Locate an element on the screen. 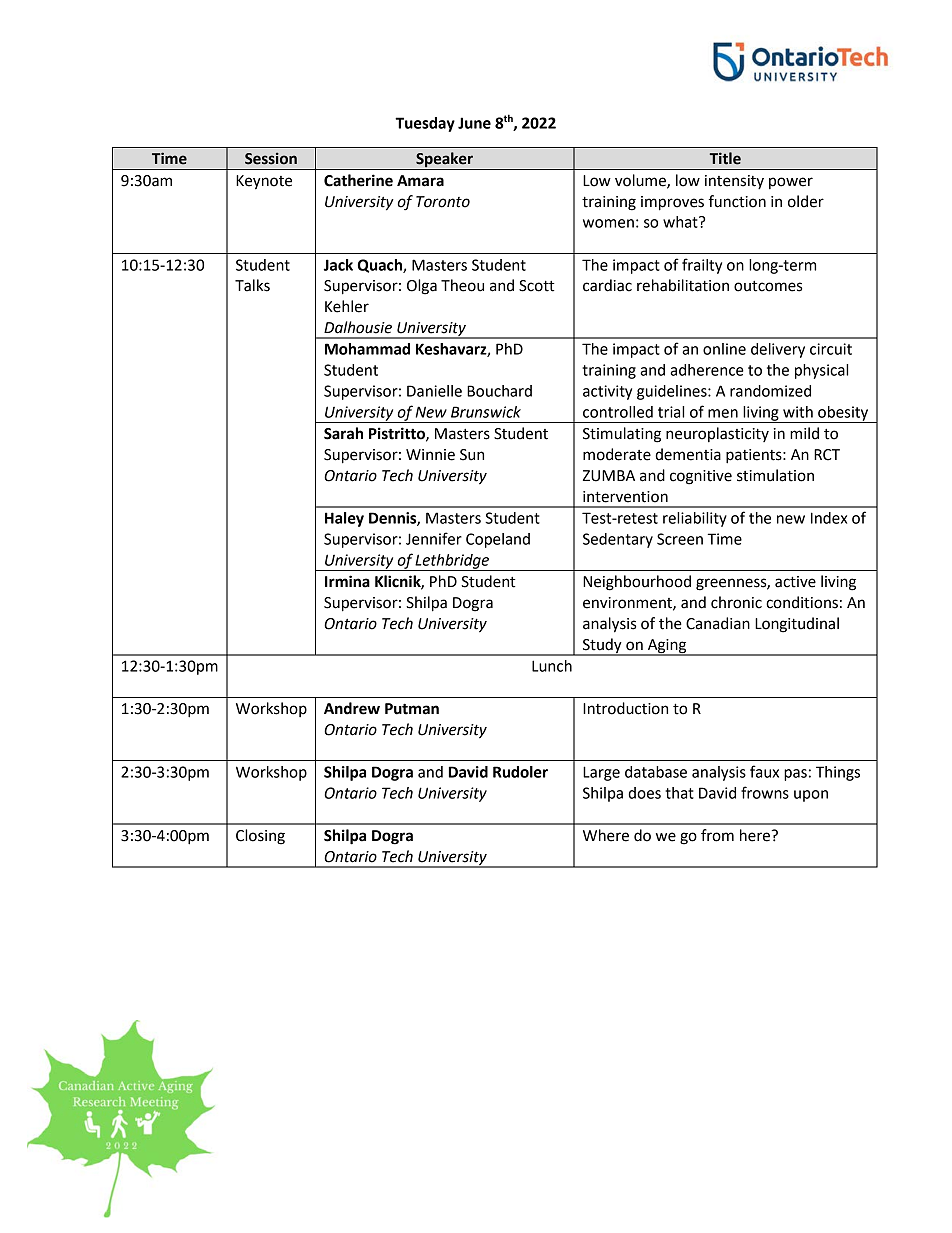 This screenshot has height=1233, width=952. Title is located at coordinates (725, 158).
